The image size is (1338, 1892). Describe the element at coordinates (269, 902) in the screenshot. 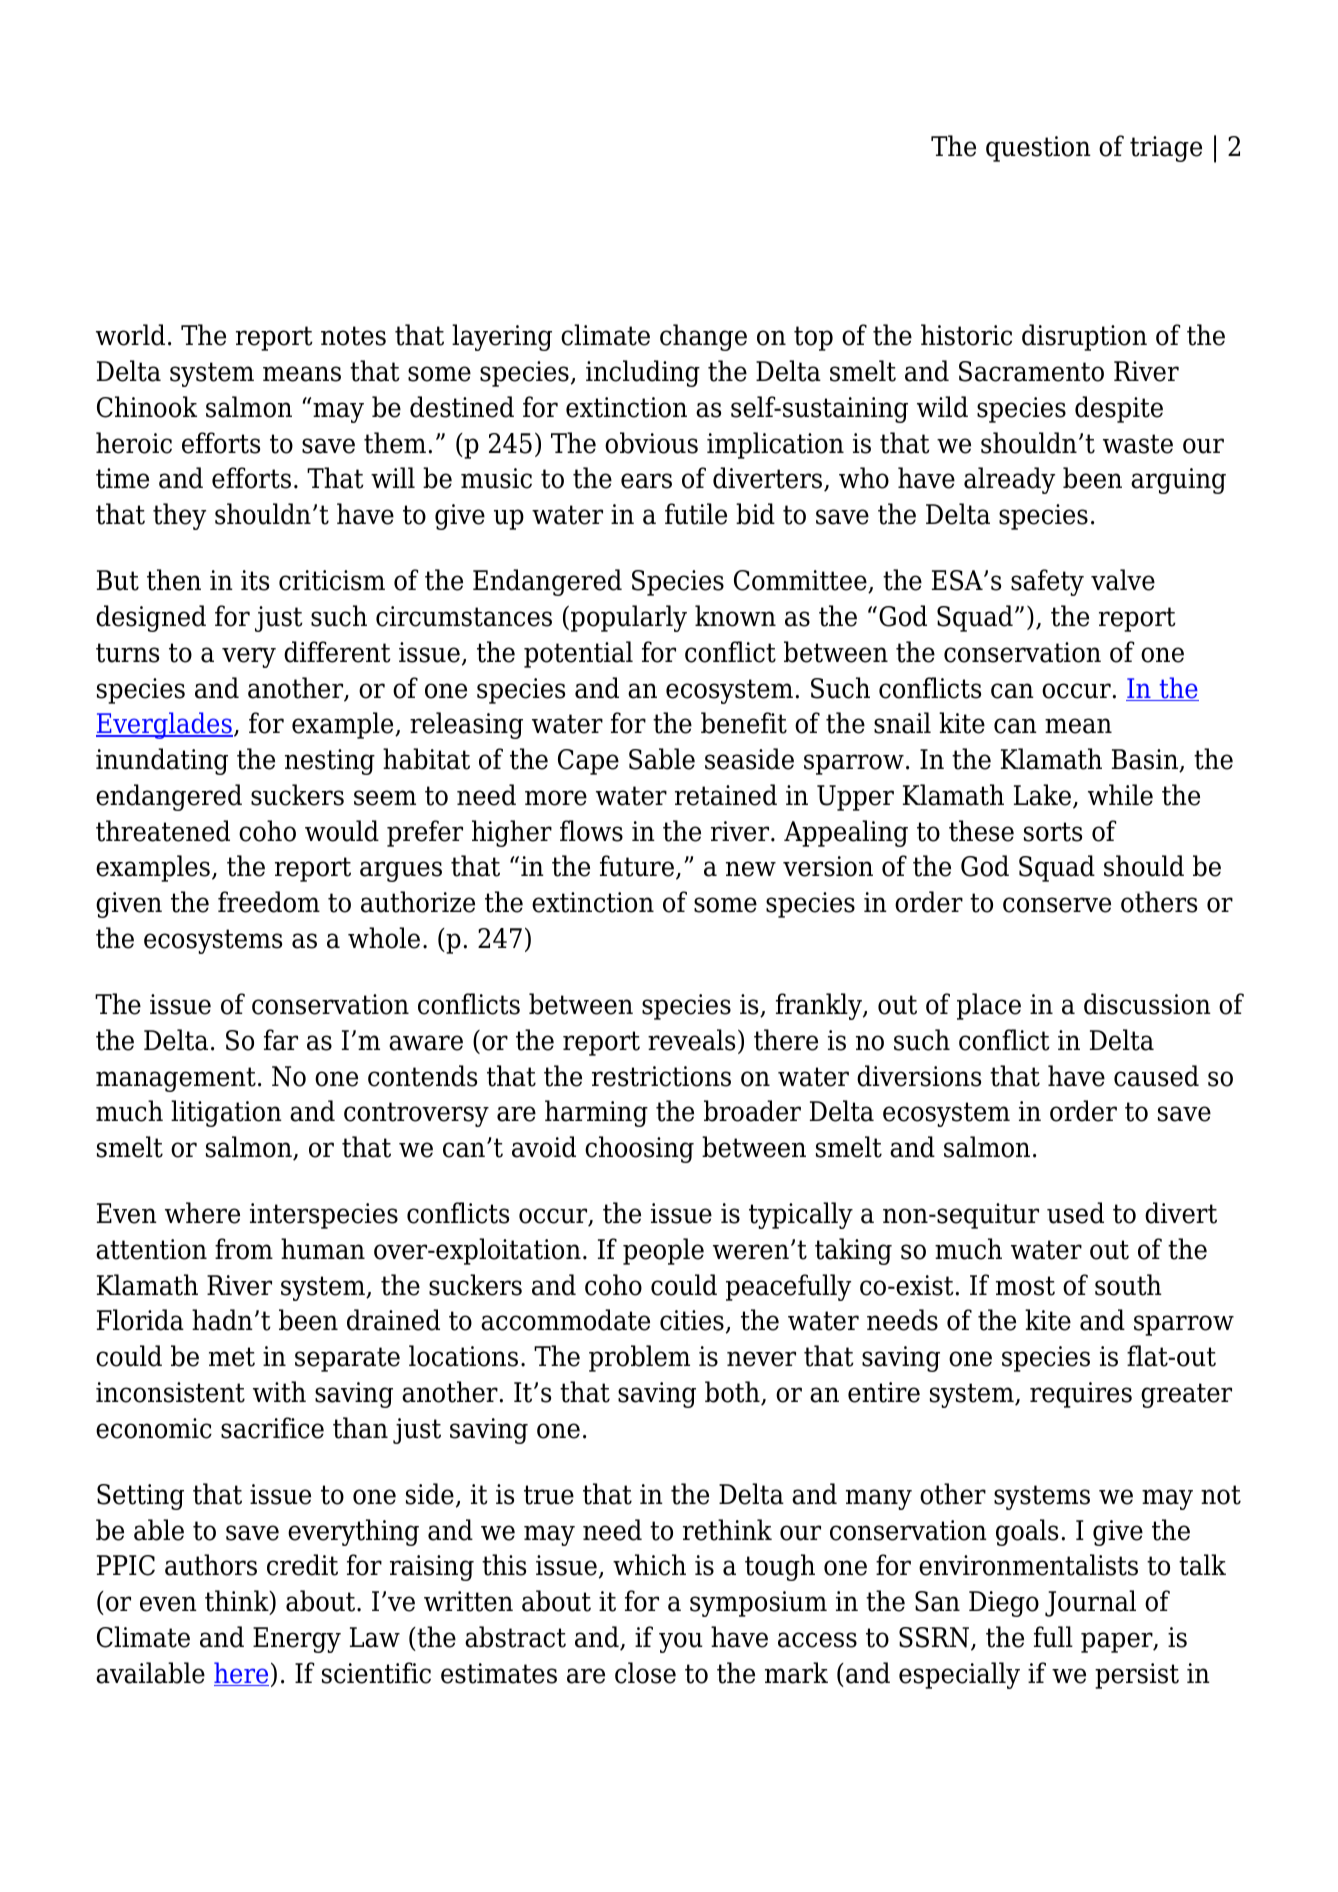

I see `freedom` at that location.
